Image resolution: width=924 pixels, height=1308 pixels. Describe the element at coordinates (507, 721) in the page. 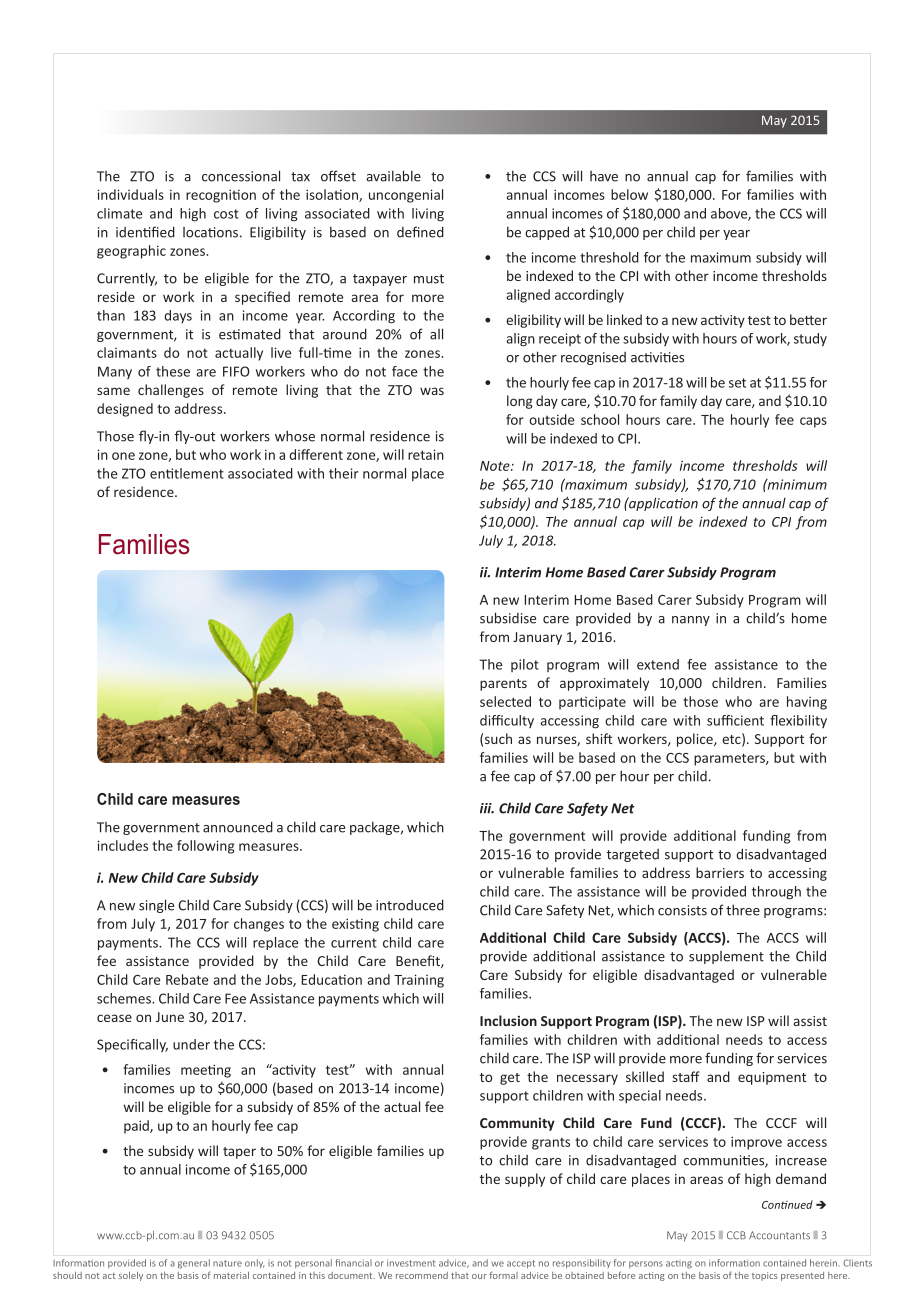

I see `difficulty` at that location.
